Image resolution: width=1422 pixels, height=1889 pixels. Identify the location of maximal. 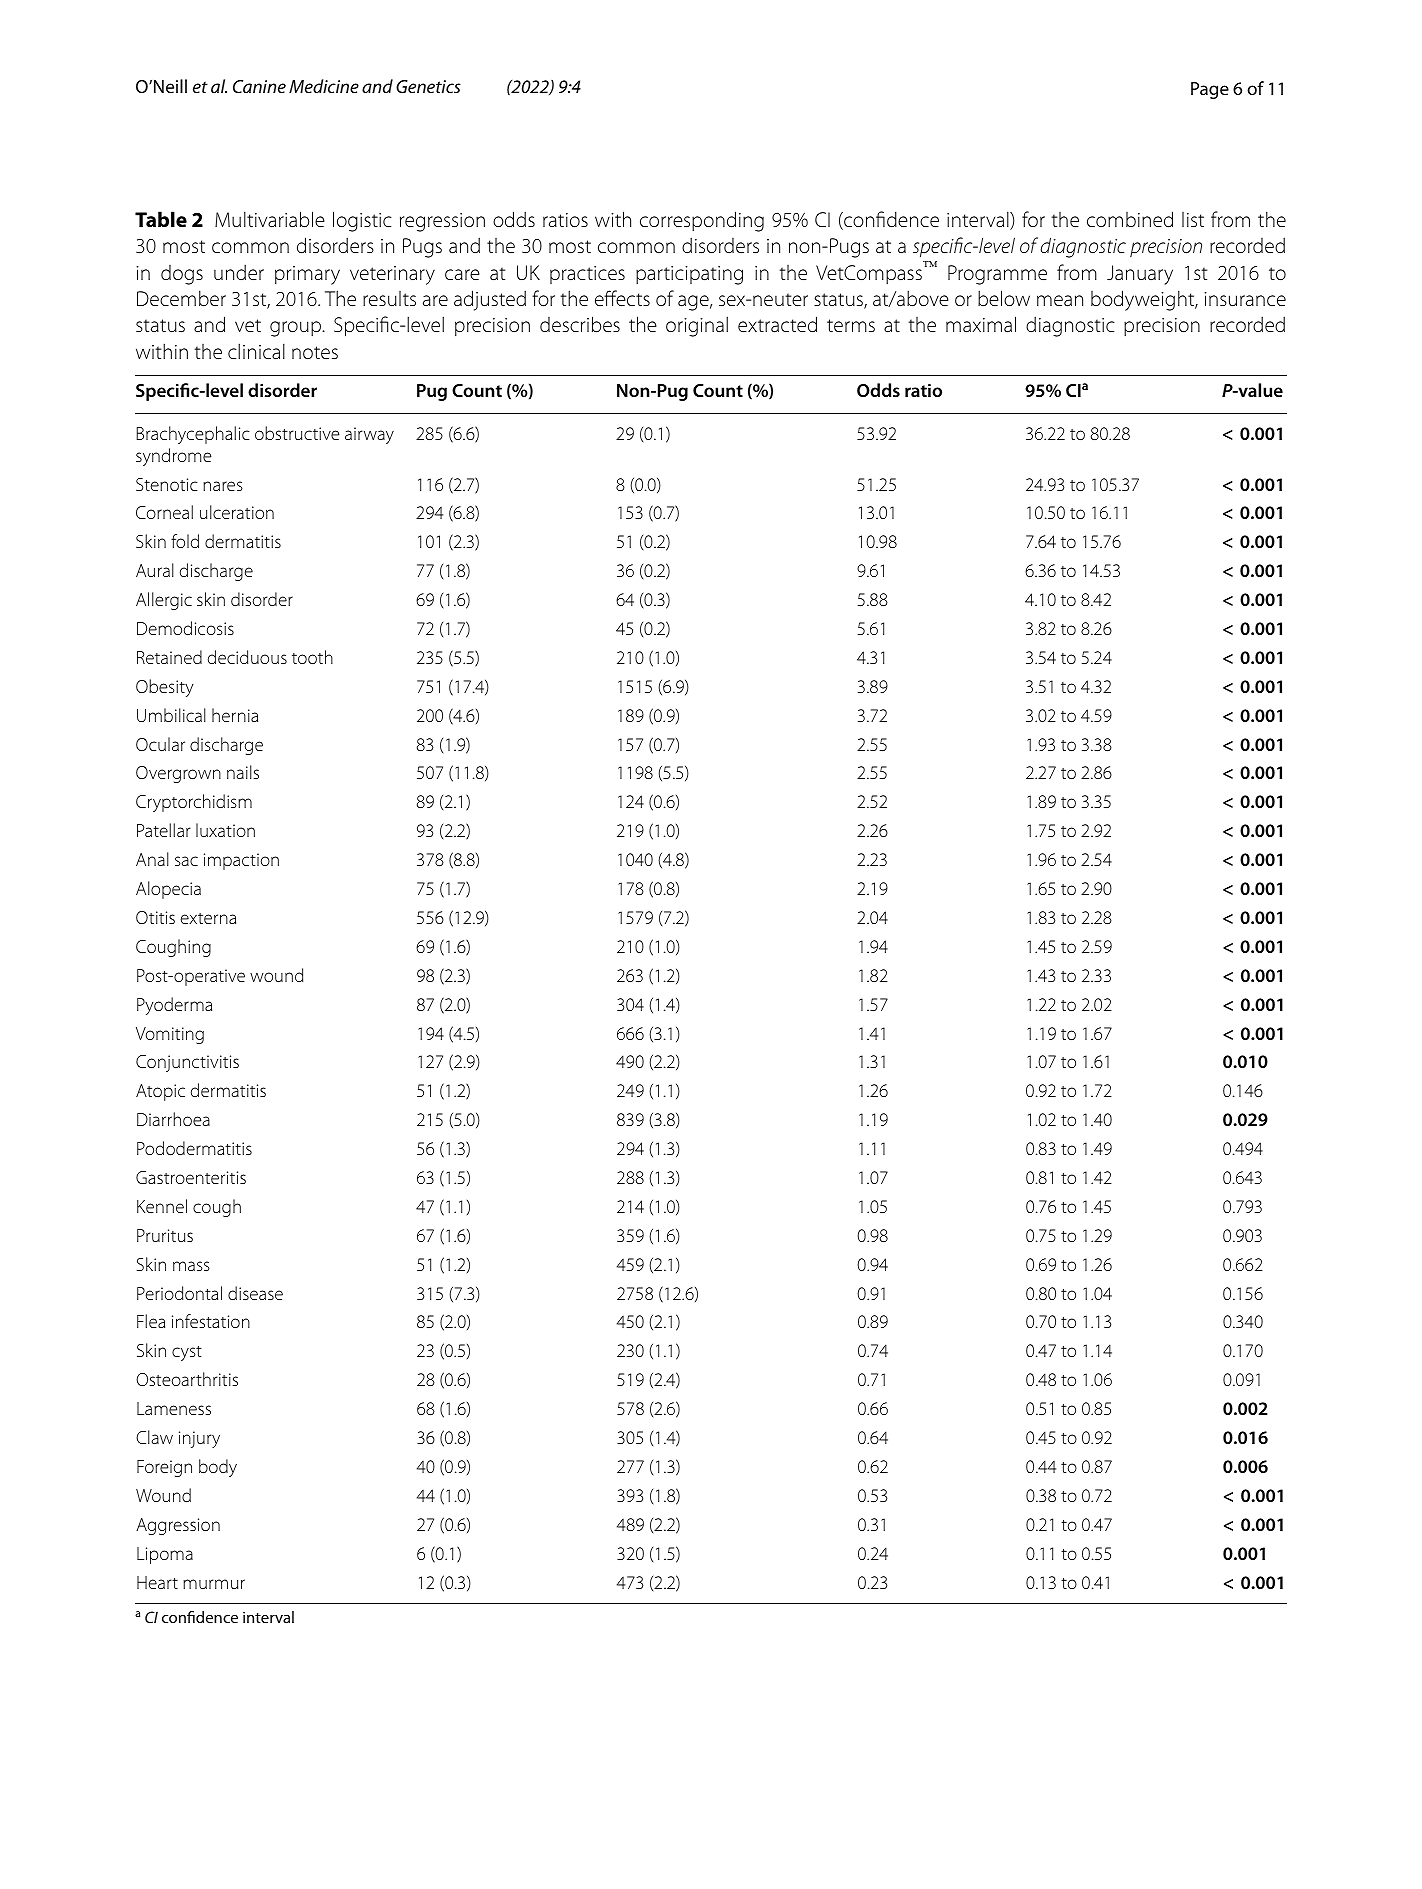
(981, 324).
